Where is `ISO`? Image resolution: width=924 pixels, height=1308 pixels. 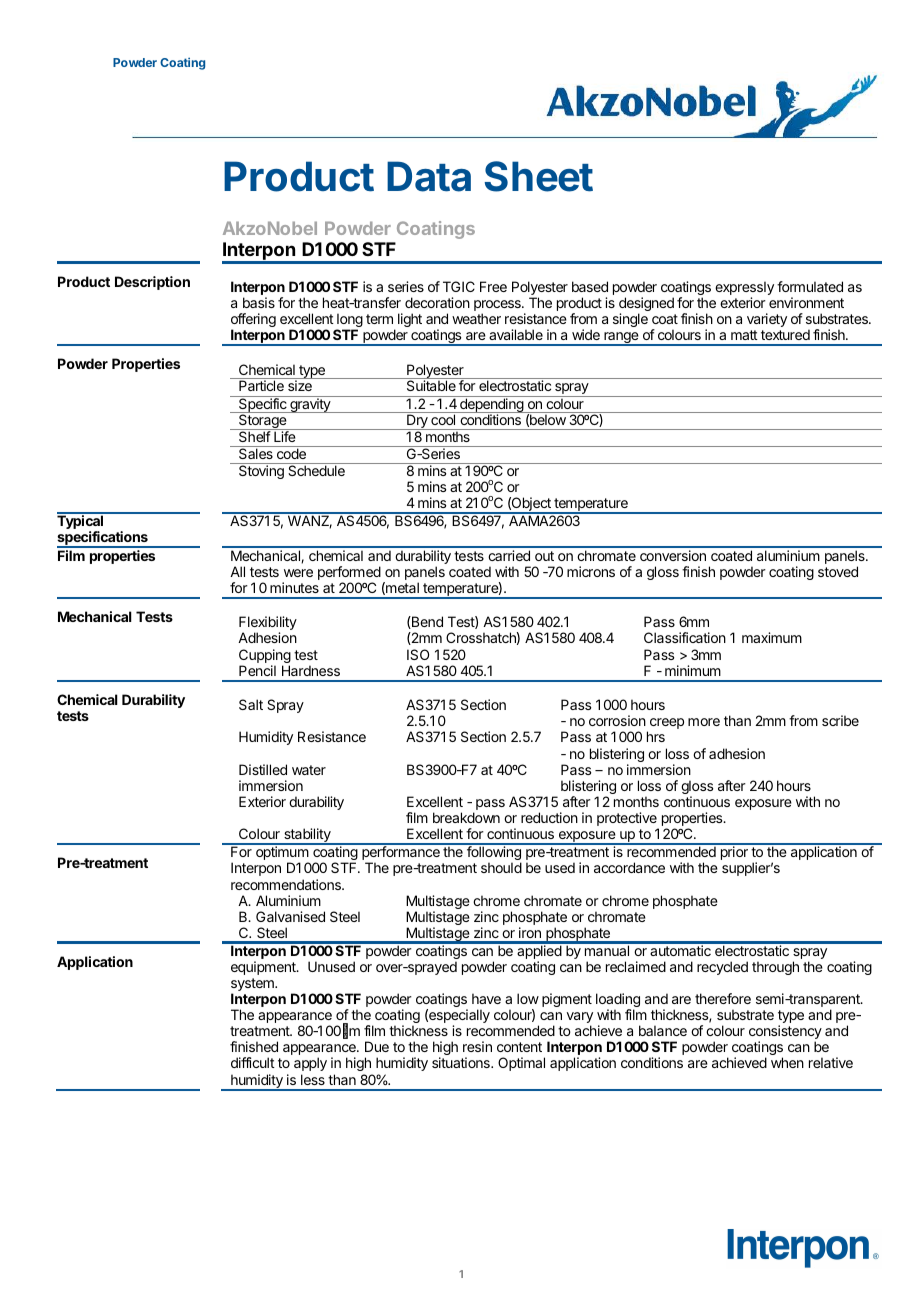 ISO is located at coordinates (418, 654).
